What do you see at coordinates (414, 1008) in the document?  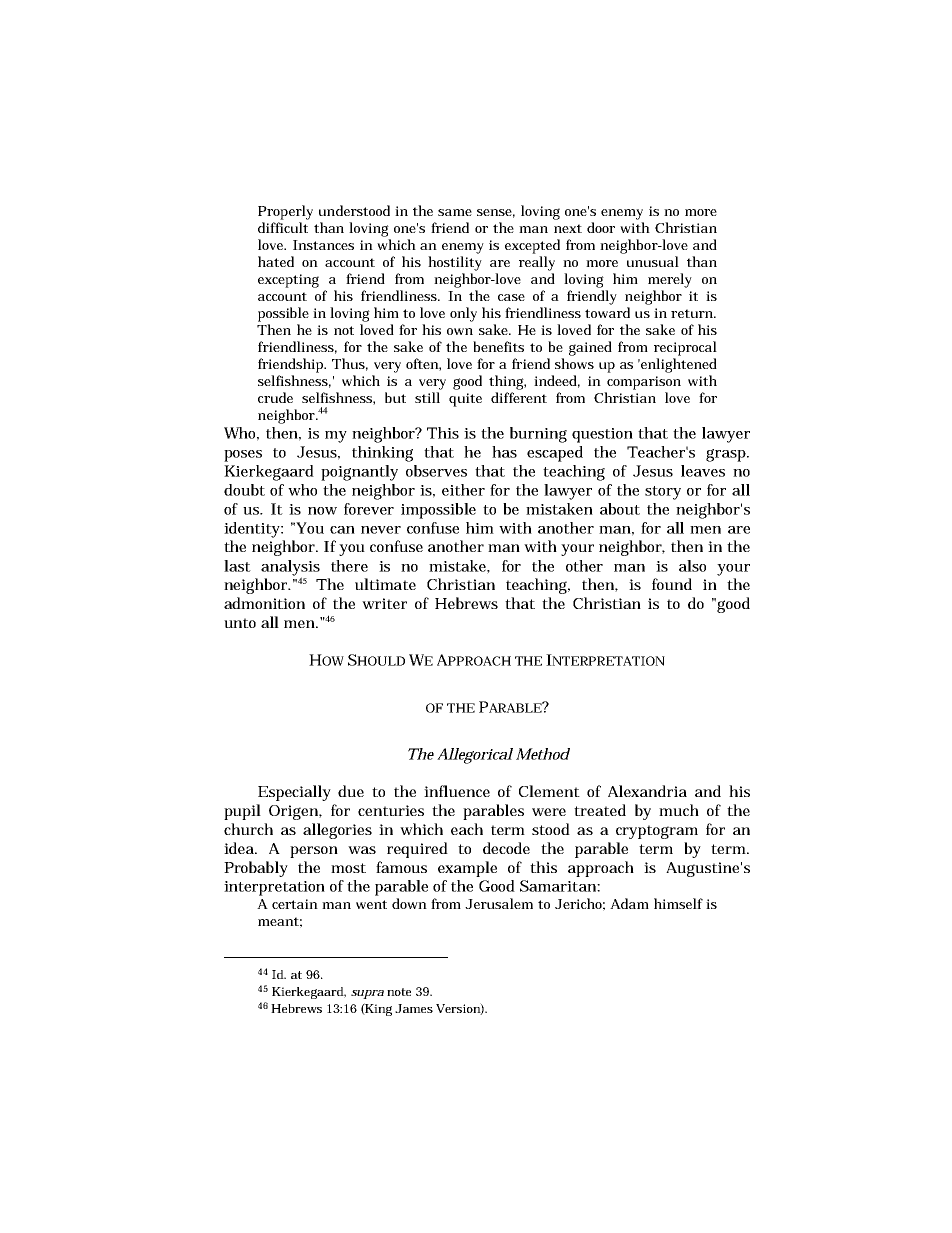 I see `James` at bounding box center [414, 1008].
